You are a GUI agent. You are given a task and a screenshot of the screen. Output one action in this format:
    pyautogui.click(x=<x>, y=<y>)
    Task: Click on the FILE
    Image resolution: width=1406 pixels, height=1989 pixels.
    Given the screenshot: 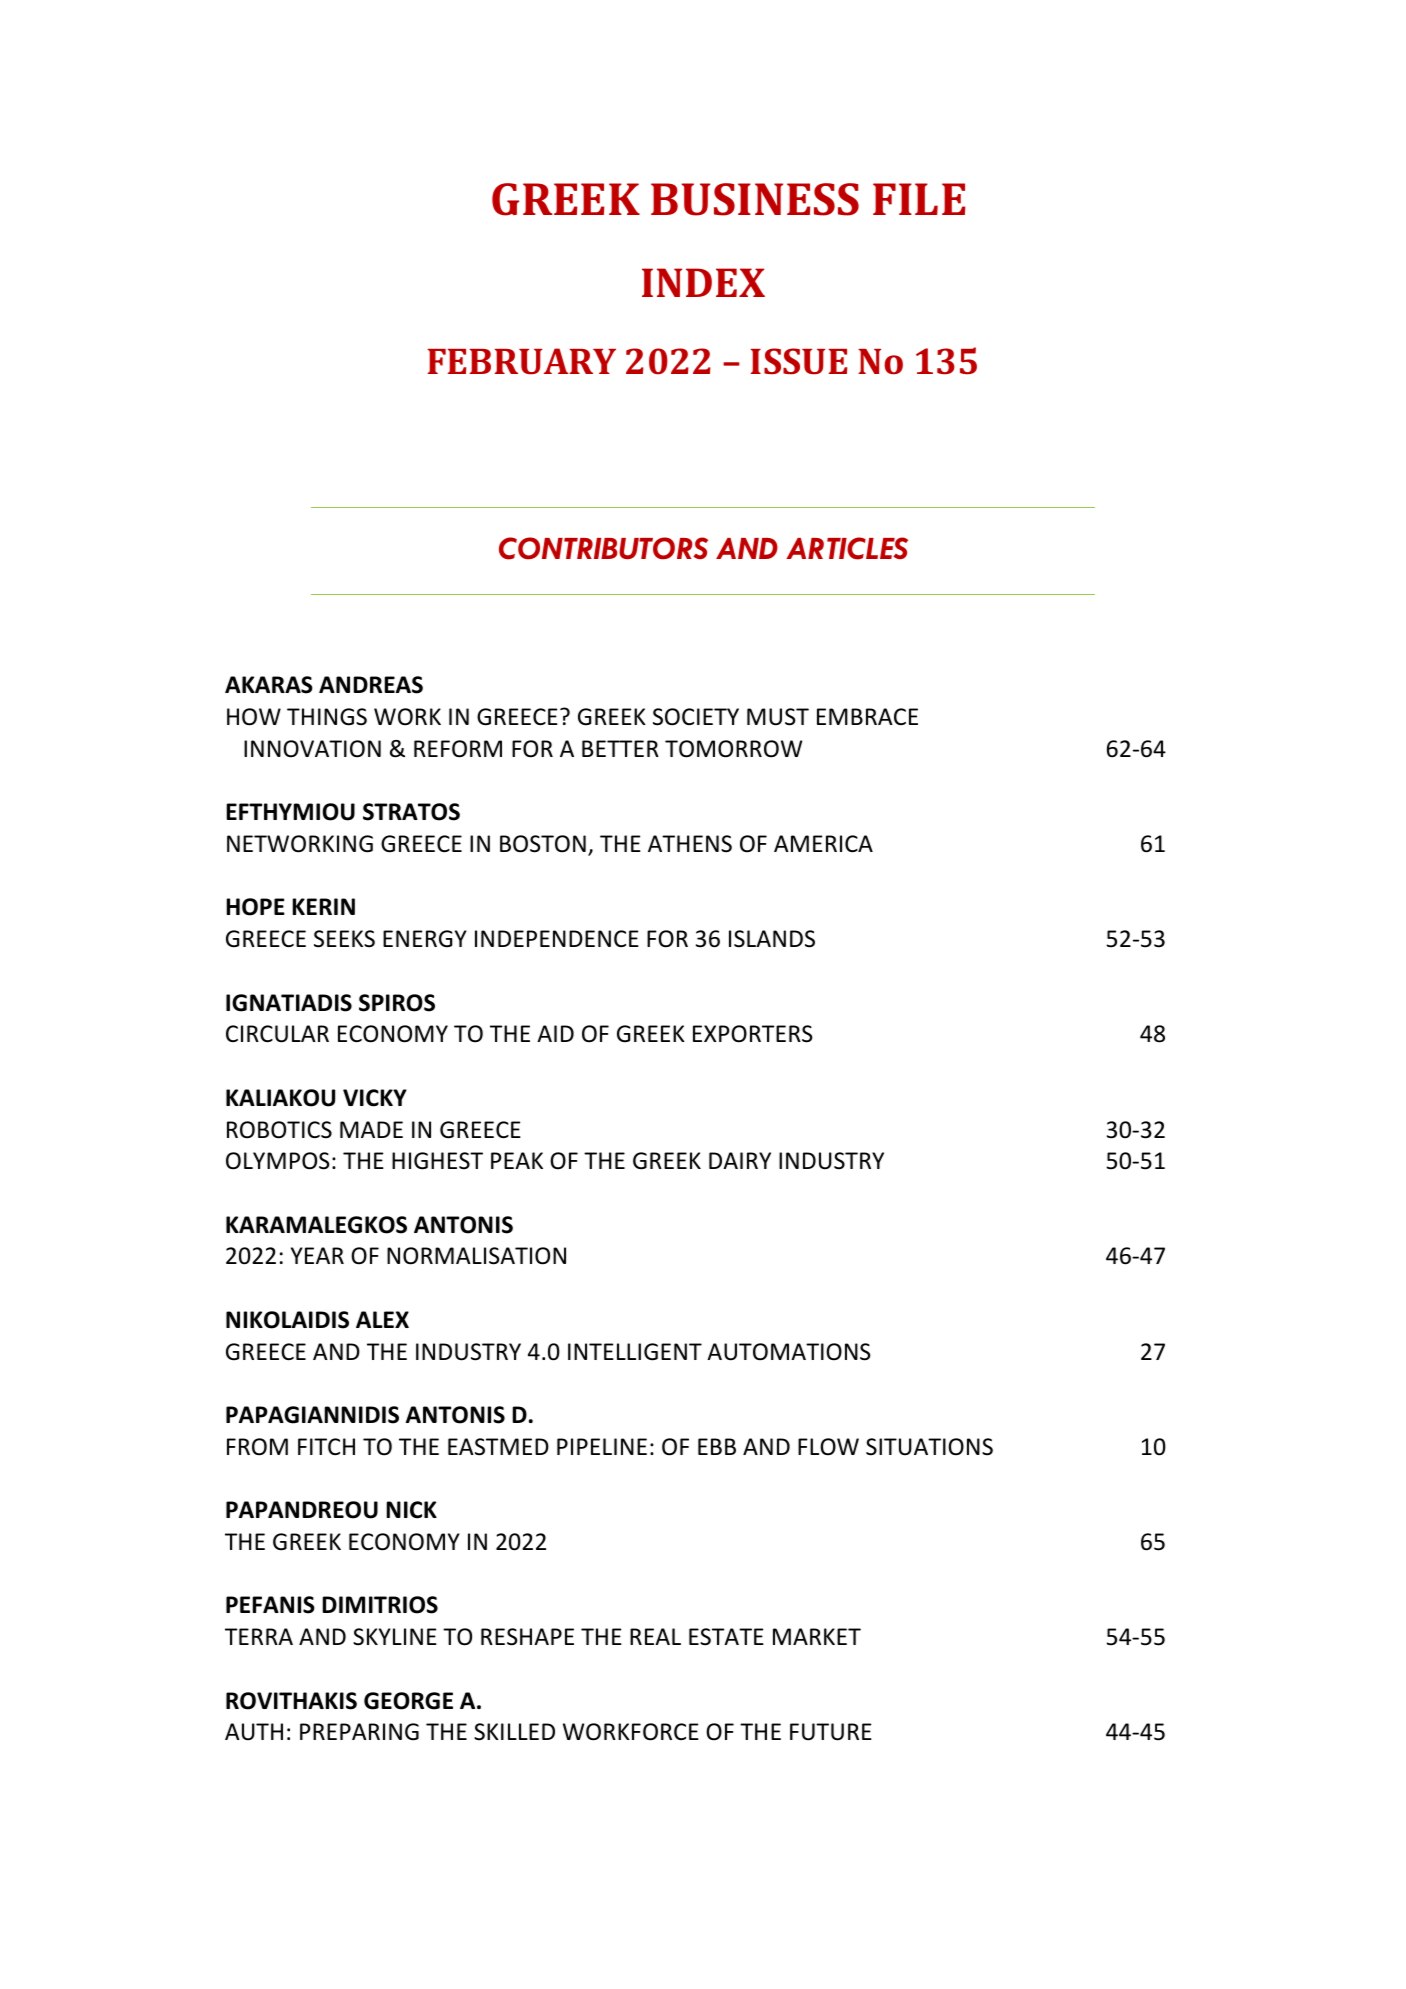 What is the action you would take?
    pyautogui.click(x=919, y=199)
